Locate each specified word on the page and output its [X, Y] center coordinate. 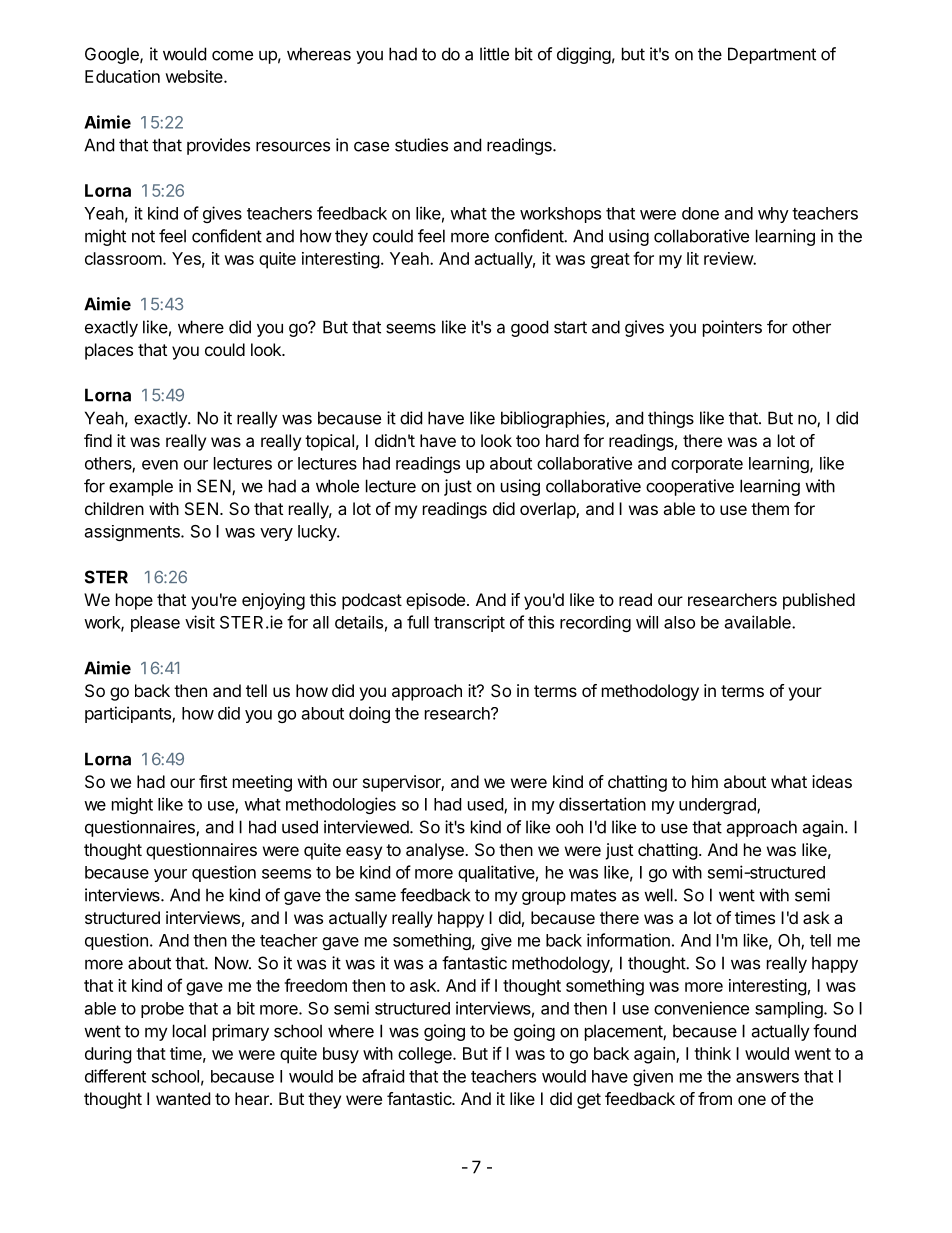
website [195, 76]
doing [369, 714]
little [494, 54]
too [528, 441]
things [671, 419]
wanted [183, 1098]
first [213, 781]
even [160, 465]
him [705, 781]
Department [772, 55]
